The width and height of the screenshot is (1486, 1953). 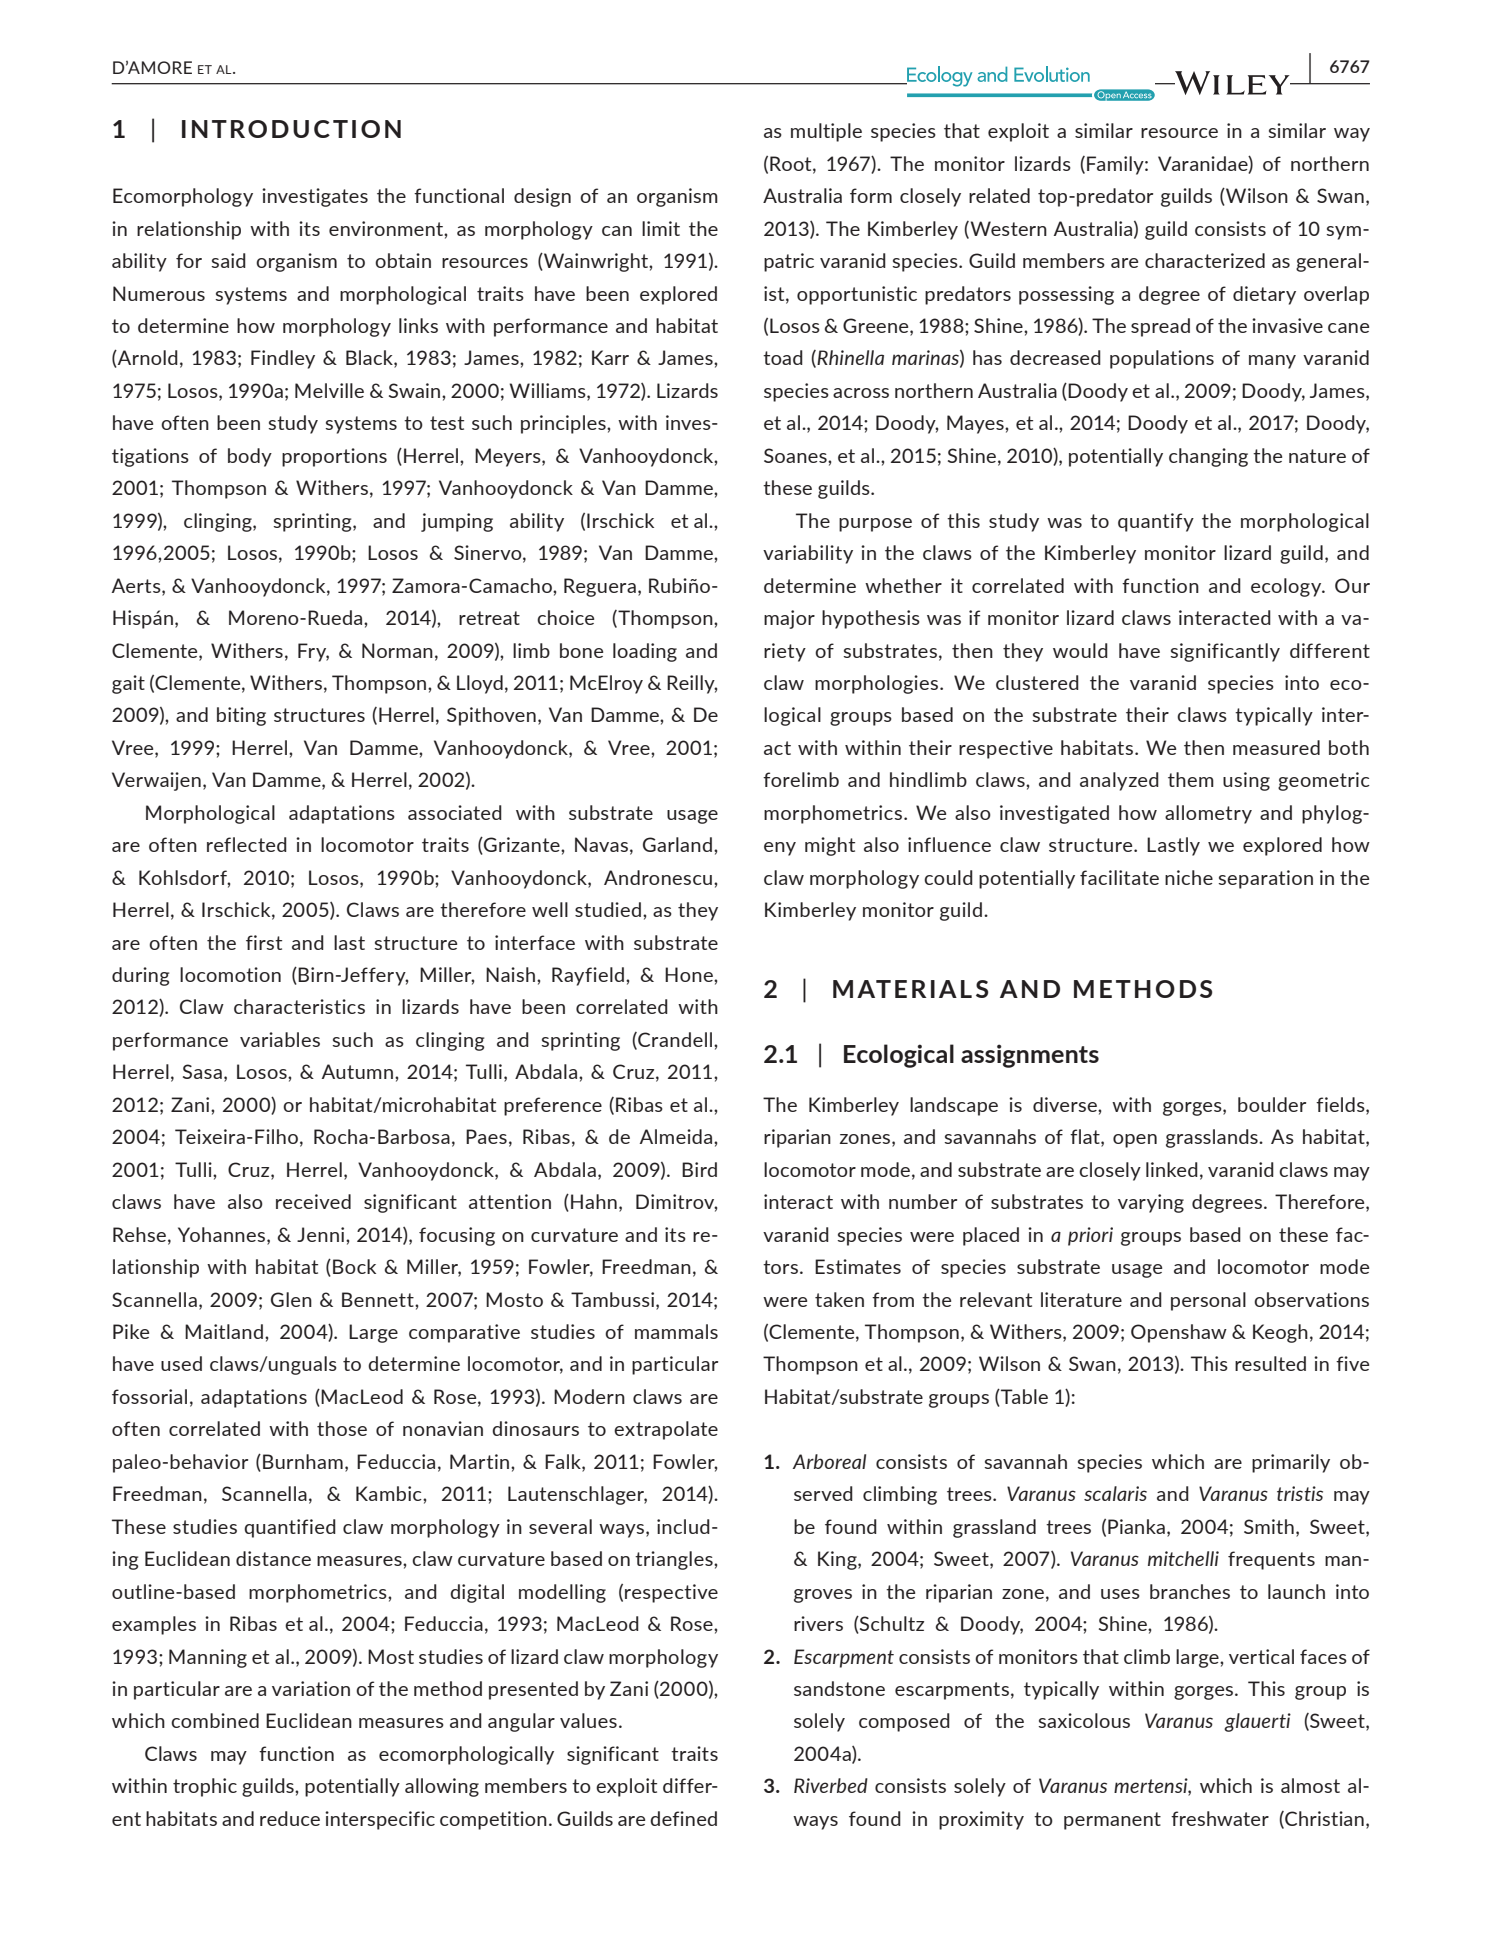 I want to click on freshwater, so click(x=1220, y=1818).
